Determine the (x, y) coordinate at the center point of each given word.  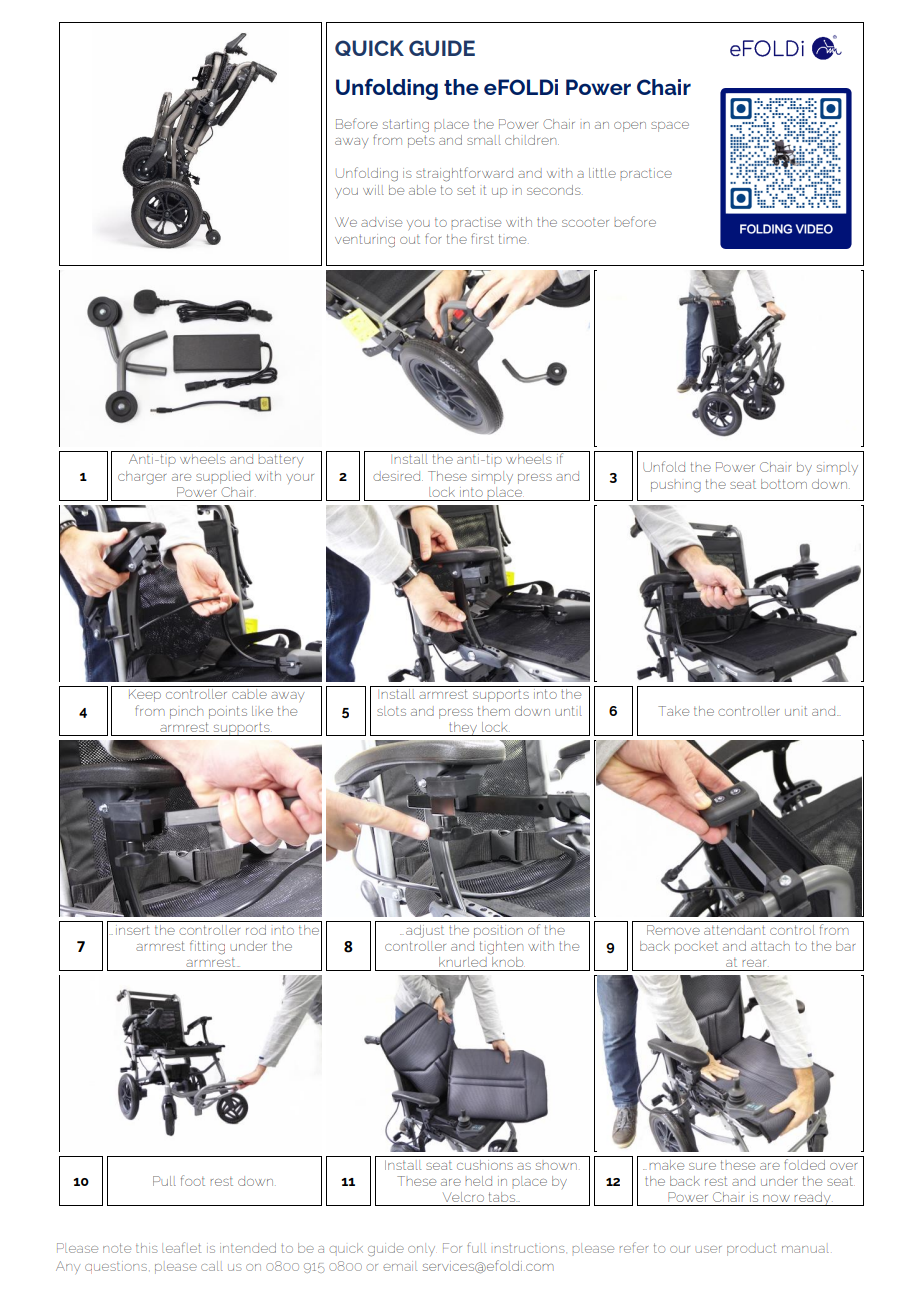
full (476, 1247)
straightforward (464, 174)
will (373, 190)
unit (796, 711)
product (751, 1250)
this (146, 1248)
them (494, 711)
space (670, 127)
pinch (186, 712)
